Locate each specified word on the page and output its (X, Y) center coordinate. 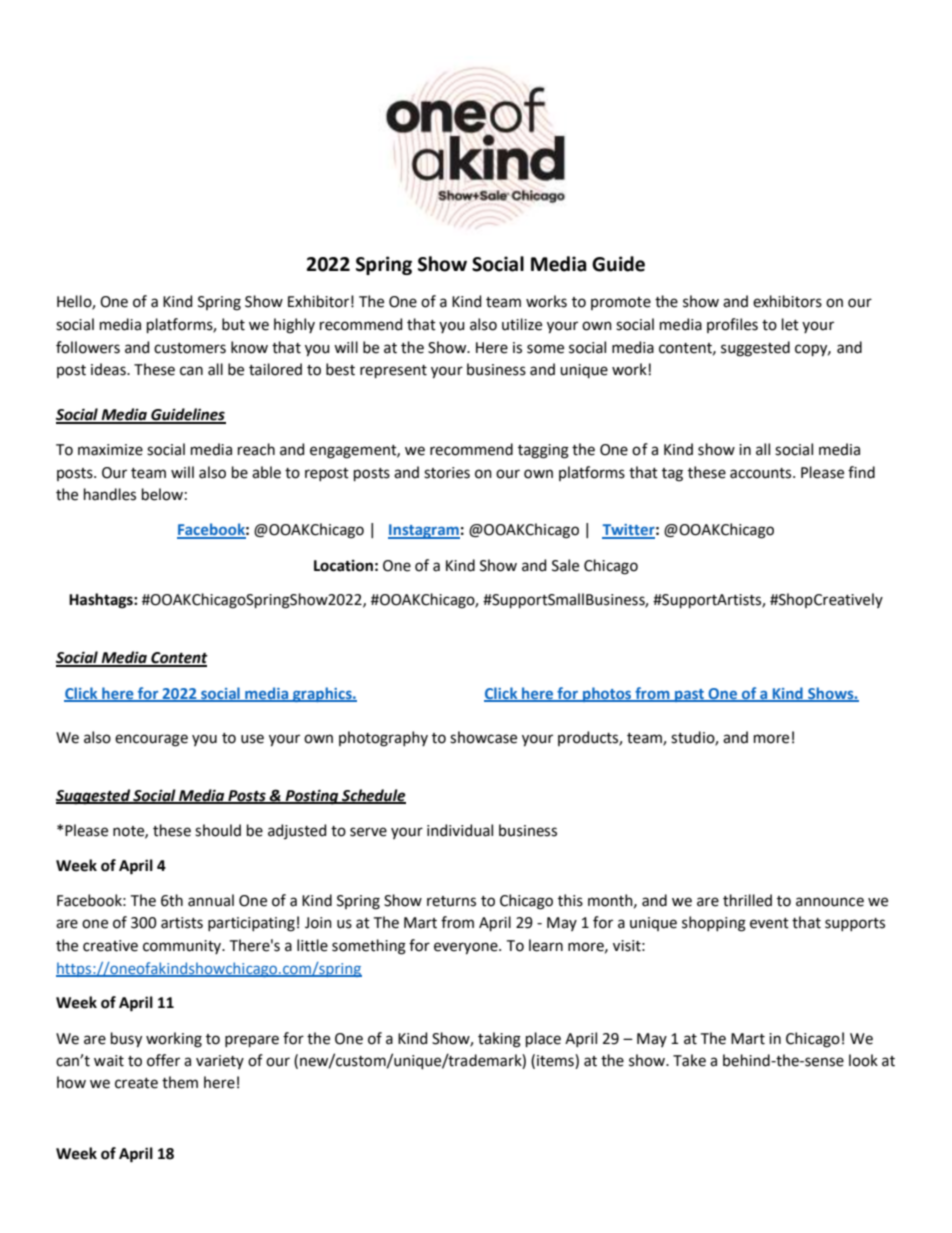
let (790, 324)
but (233, 324)
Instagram (424, 531)
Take (689, 1060)
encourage (151, 740)
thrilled (747, 900)
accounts (762, 473)
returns (451, 901)
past (690, 695)
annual (211, 900)
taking (499, 1040)
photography (383, 739)
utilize (522, 324)
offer (163, 1060)
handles (110, 494)
